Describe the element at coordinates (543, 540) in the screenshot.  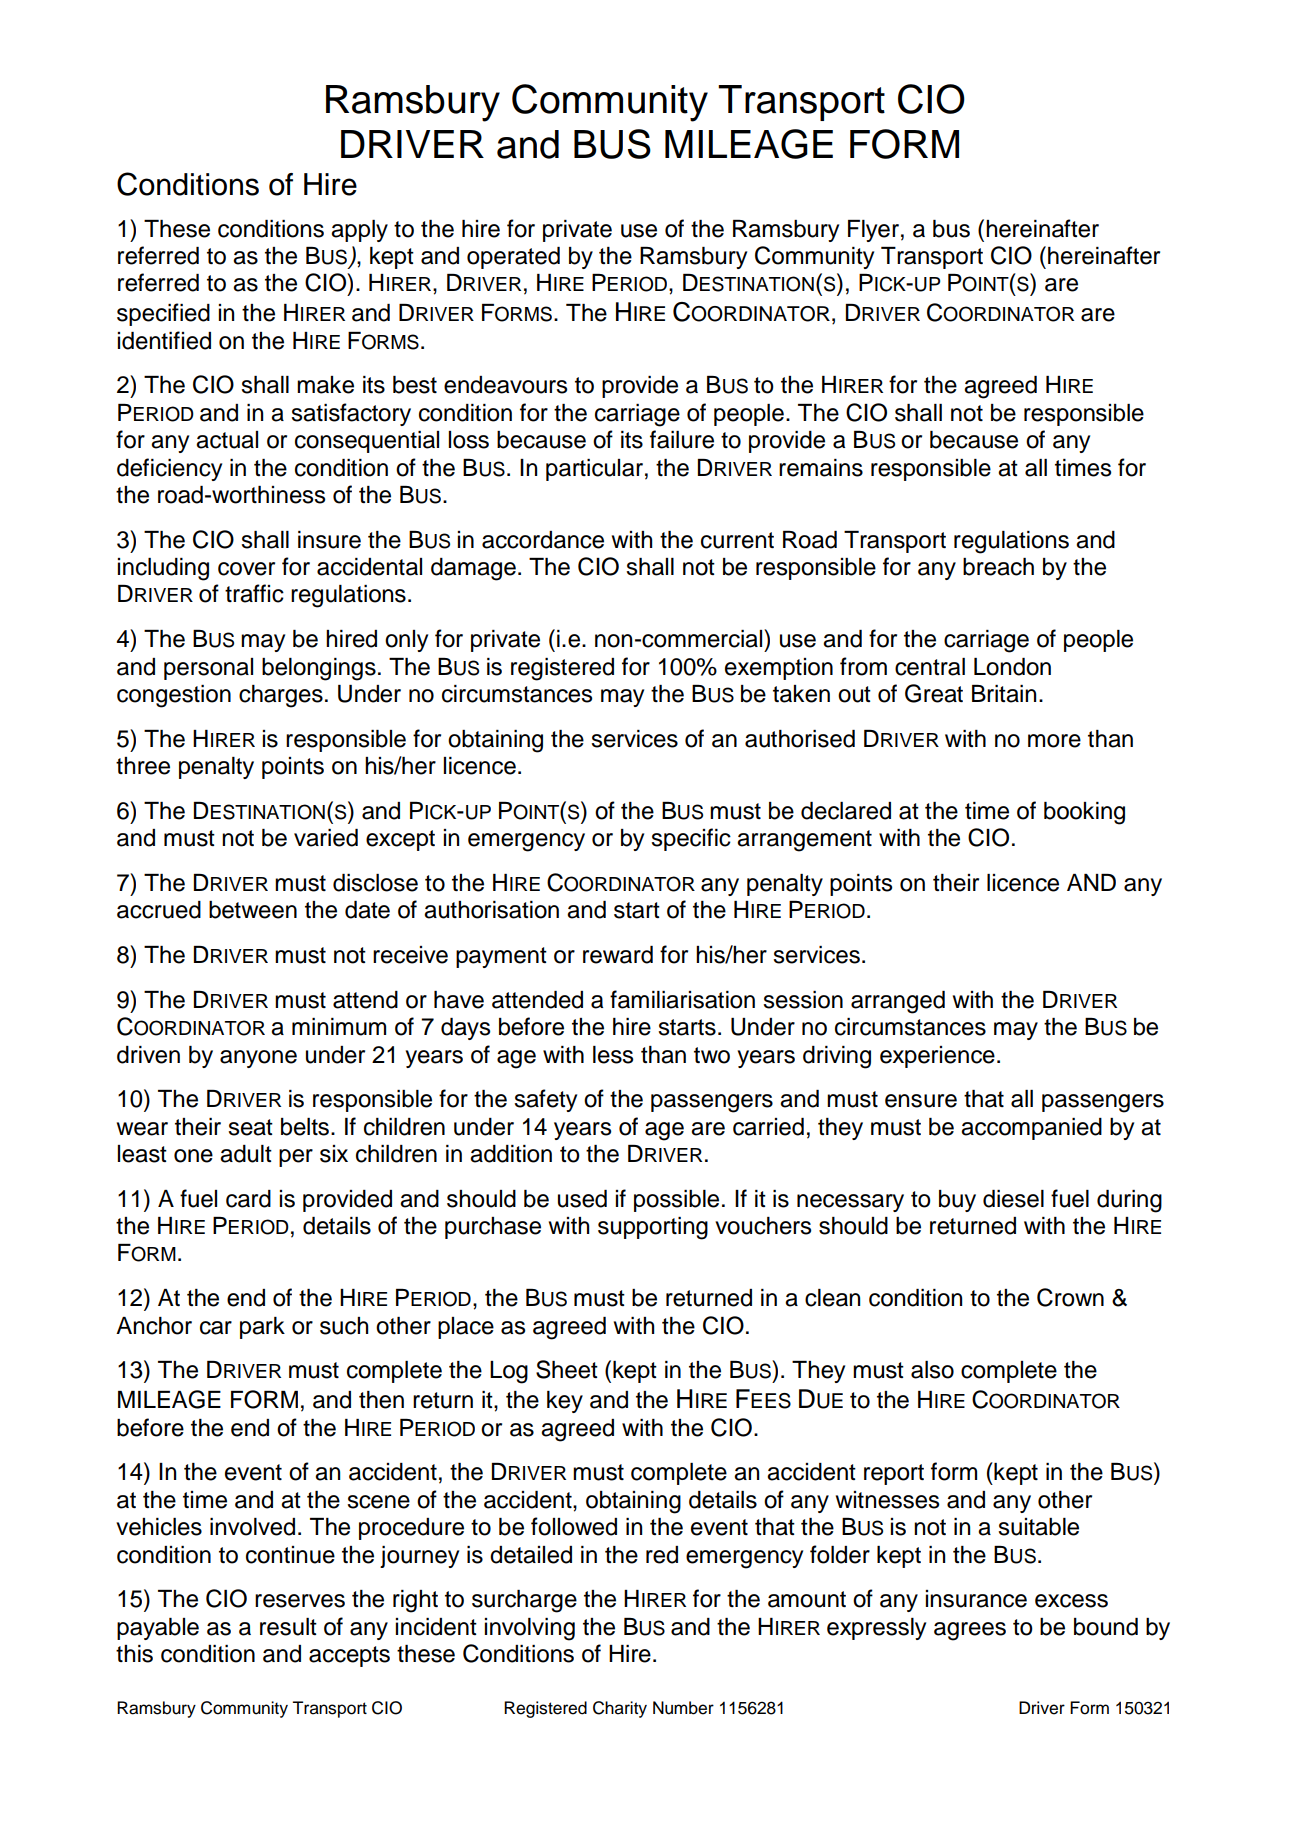
I see `accordance` at that location.
